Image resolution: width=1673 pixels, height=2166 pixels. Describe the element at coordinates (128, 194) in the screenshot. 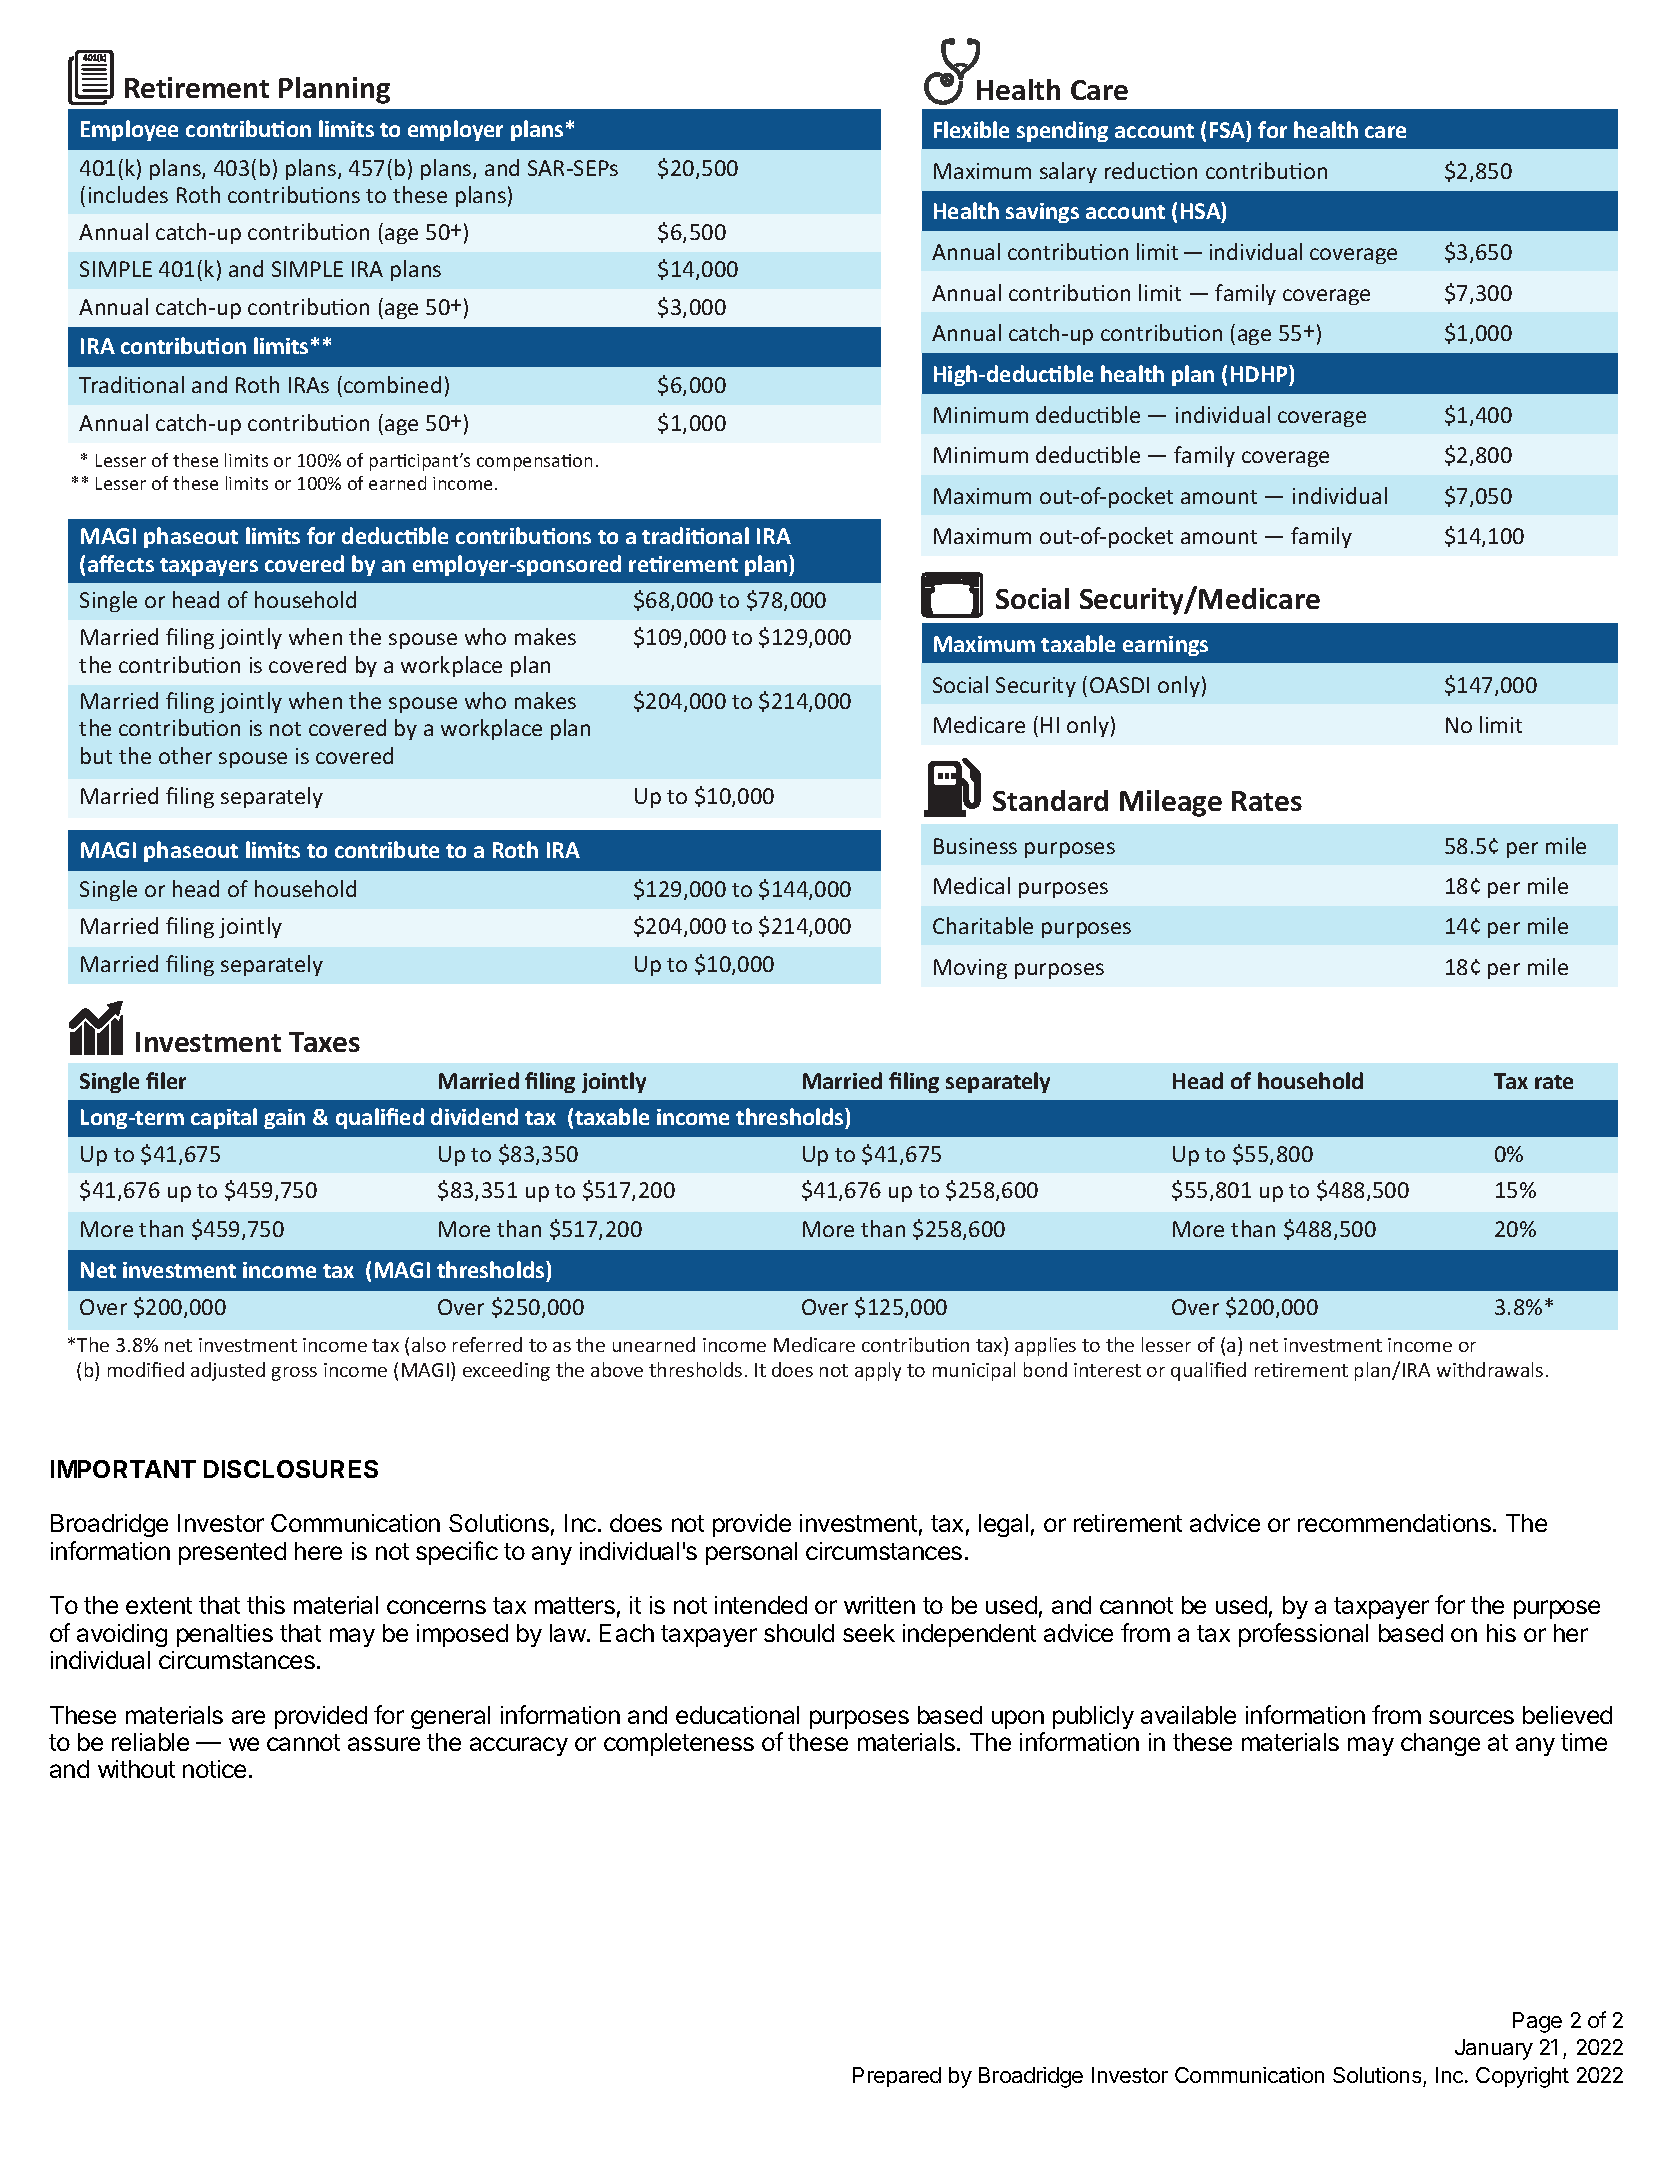

I see `includes` at that location.
